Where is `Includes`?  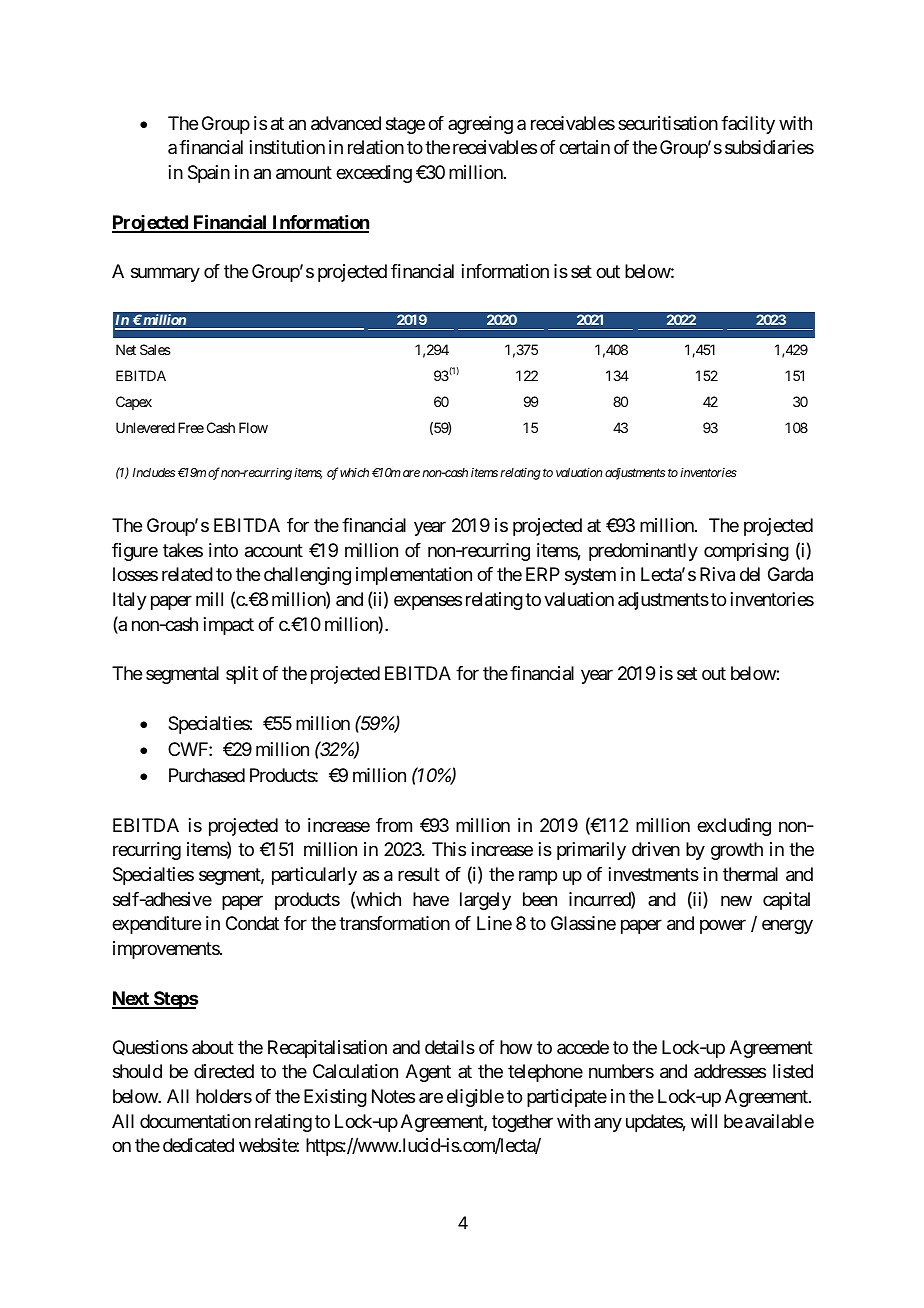
Includes is located at coordinates (154, 472).
